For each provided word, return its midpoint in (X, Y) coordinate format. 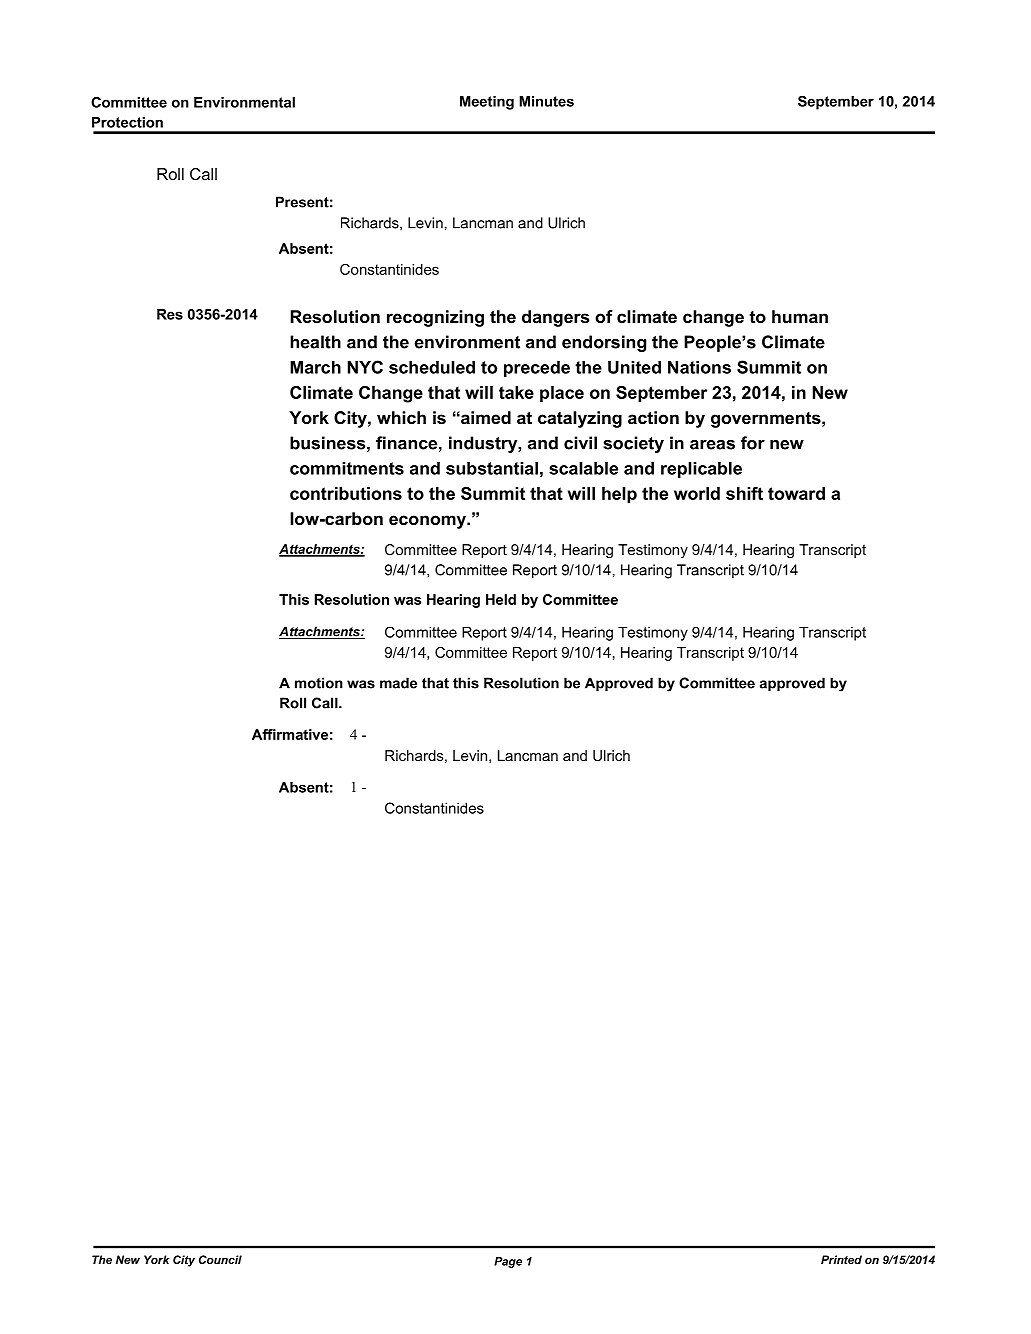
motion (319, 683)
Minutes (546, 101)
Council (220, 1259)
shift (744, 493)
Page (508, 1262)
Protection (127, 122)
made (398, 683)
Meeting (487, 103)
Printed (841, 1259)
